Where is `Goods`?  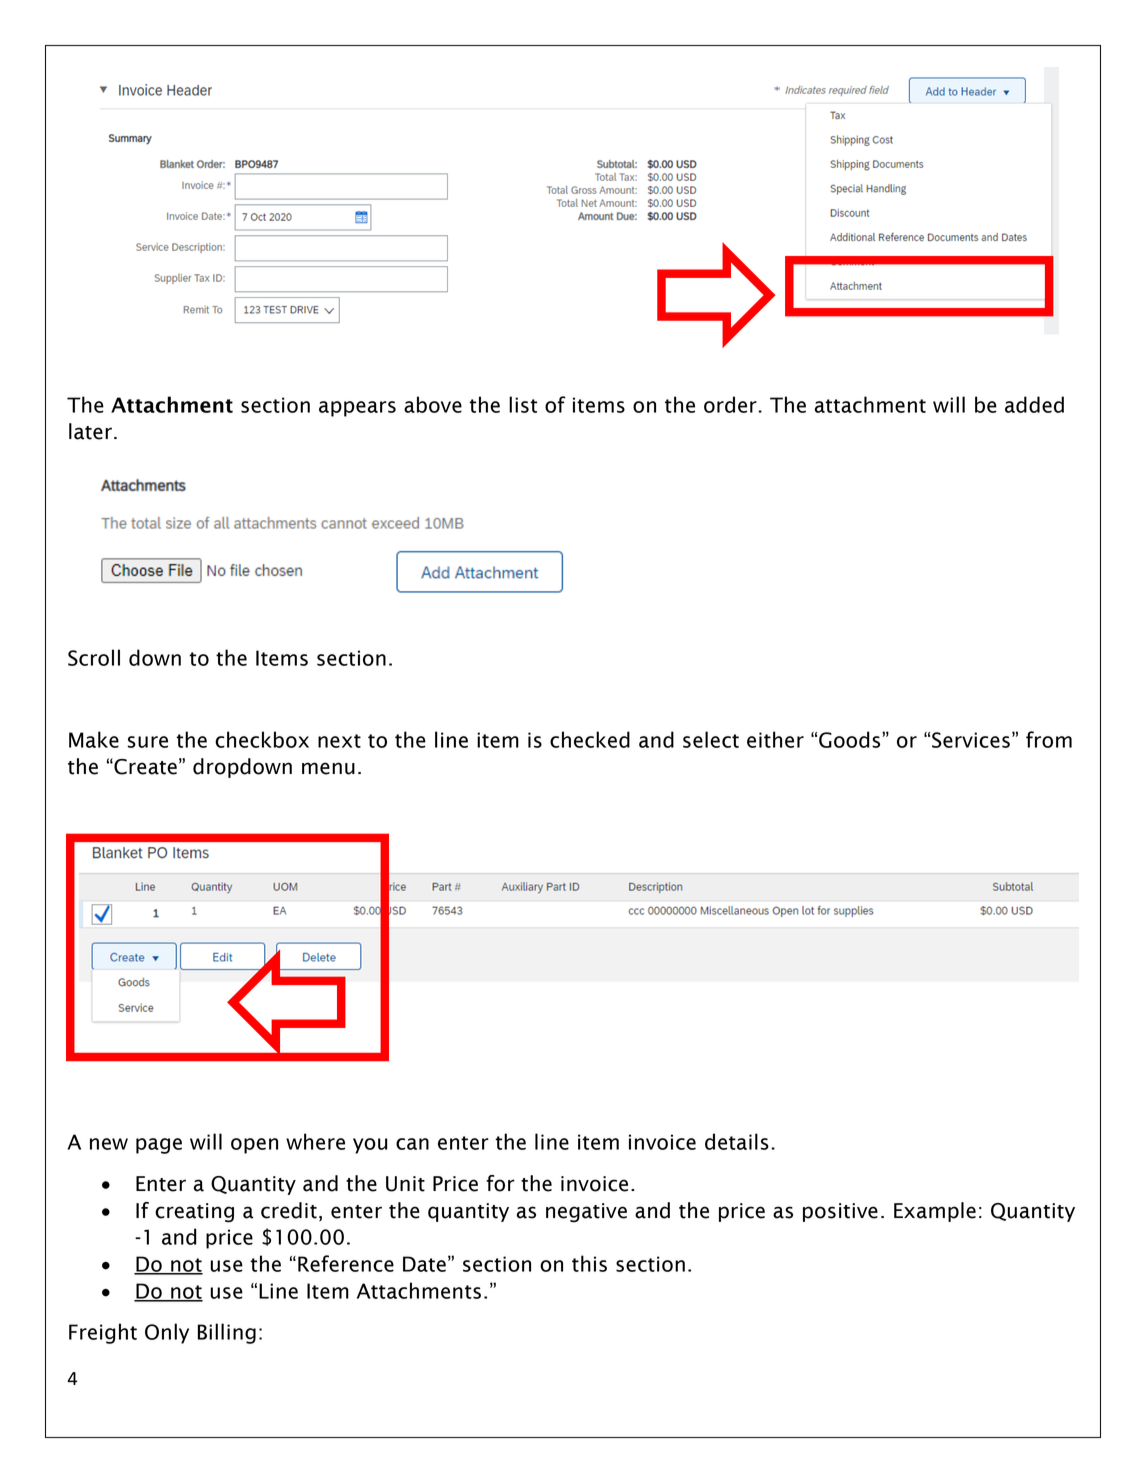 Goods is located at coordinates (851, 739).
